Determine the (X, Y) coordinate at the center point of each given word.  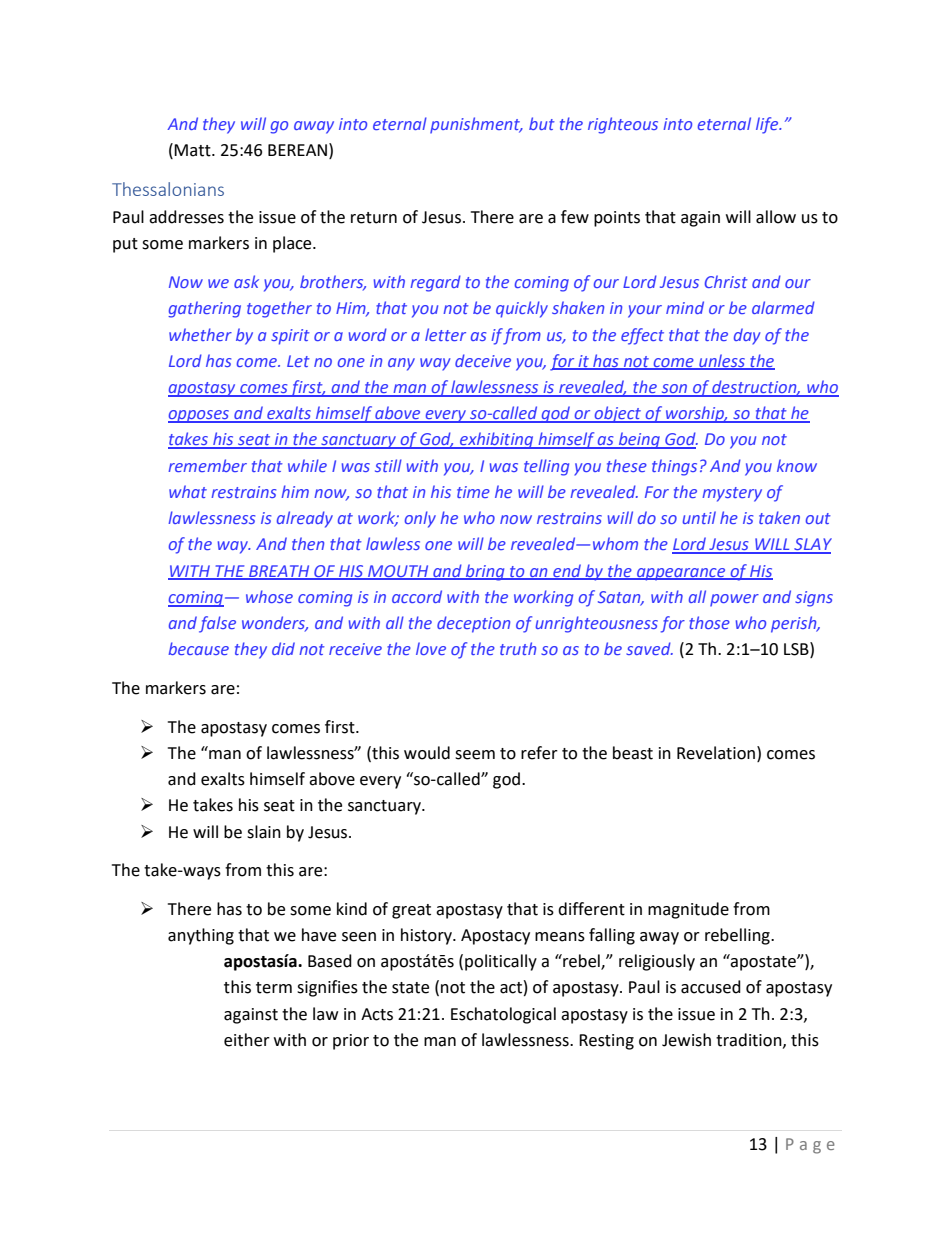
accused (711, 987)
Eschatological (503, 1015)
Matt (193, 150)
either (247, 1040)
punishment (476, 125)
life (768, 125)
